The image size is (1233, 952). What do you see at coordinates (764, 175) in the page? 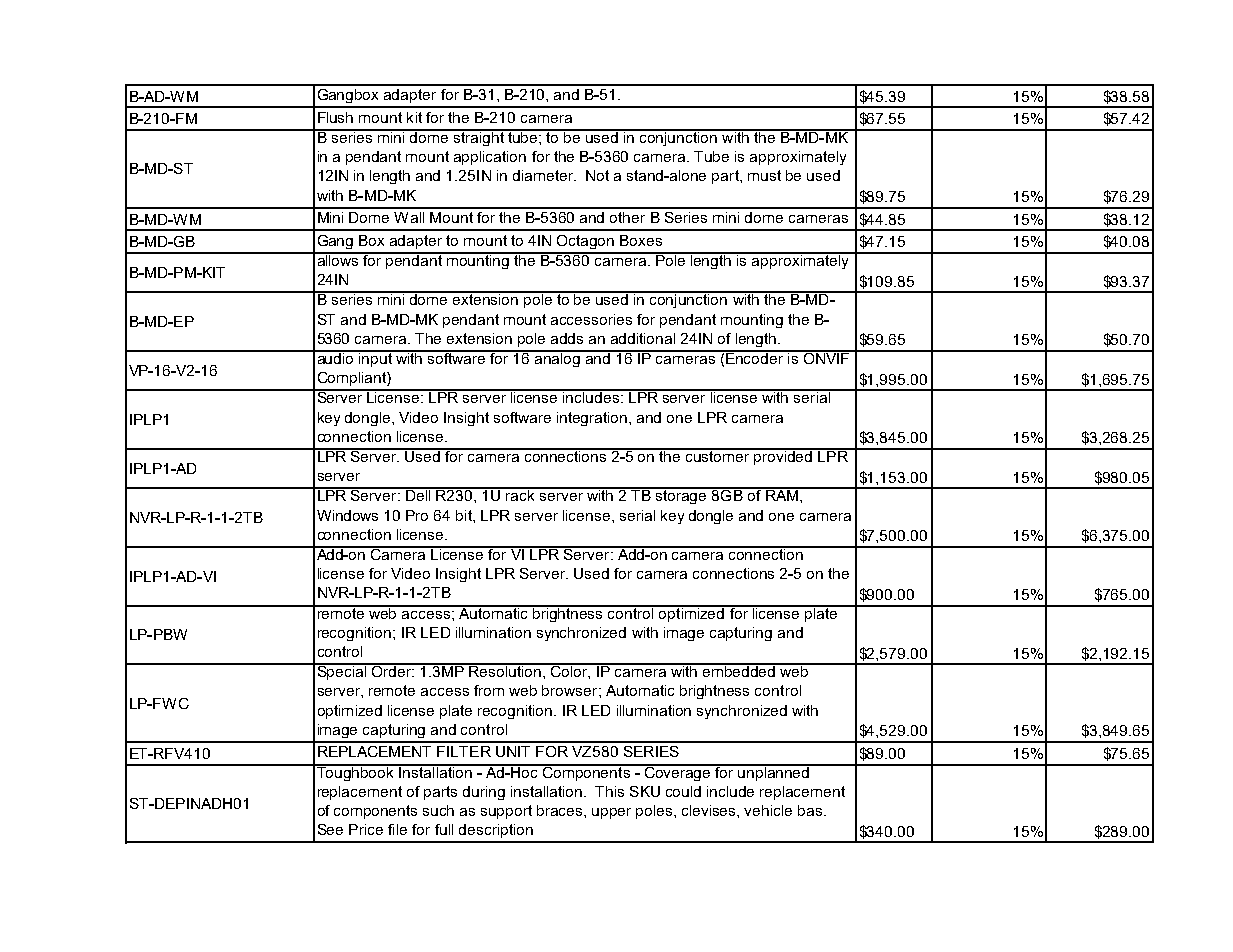
I see `must` at bounding box center [764, 175].
